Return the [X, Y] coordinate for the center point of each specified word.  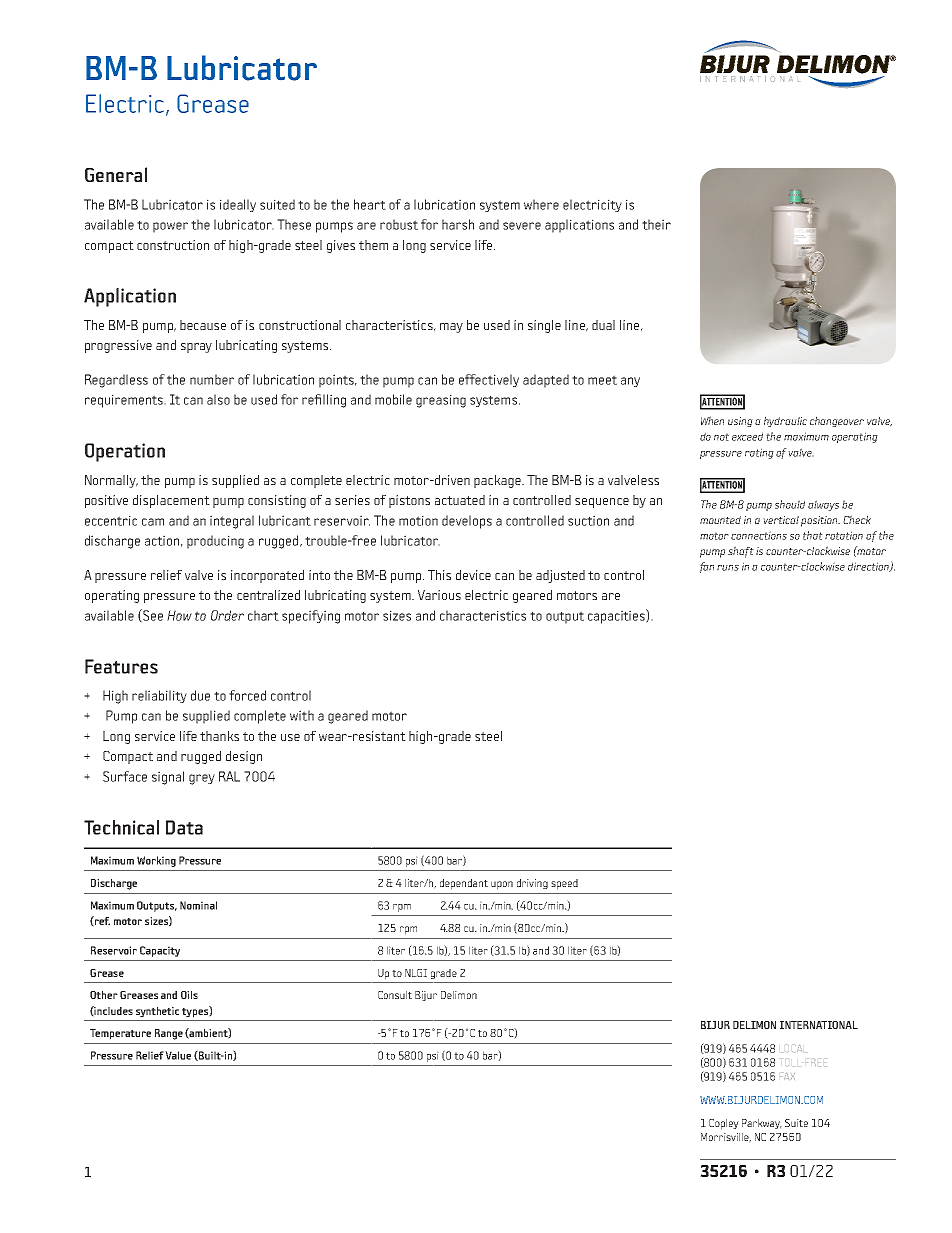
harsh [458, 224]
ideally [238, 205]
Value [178, 1055]
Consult [395, 995]
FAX [787, 1076]
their [656, 224]
